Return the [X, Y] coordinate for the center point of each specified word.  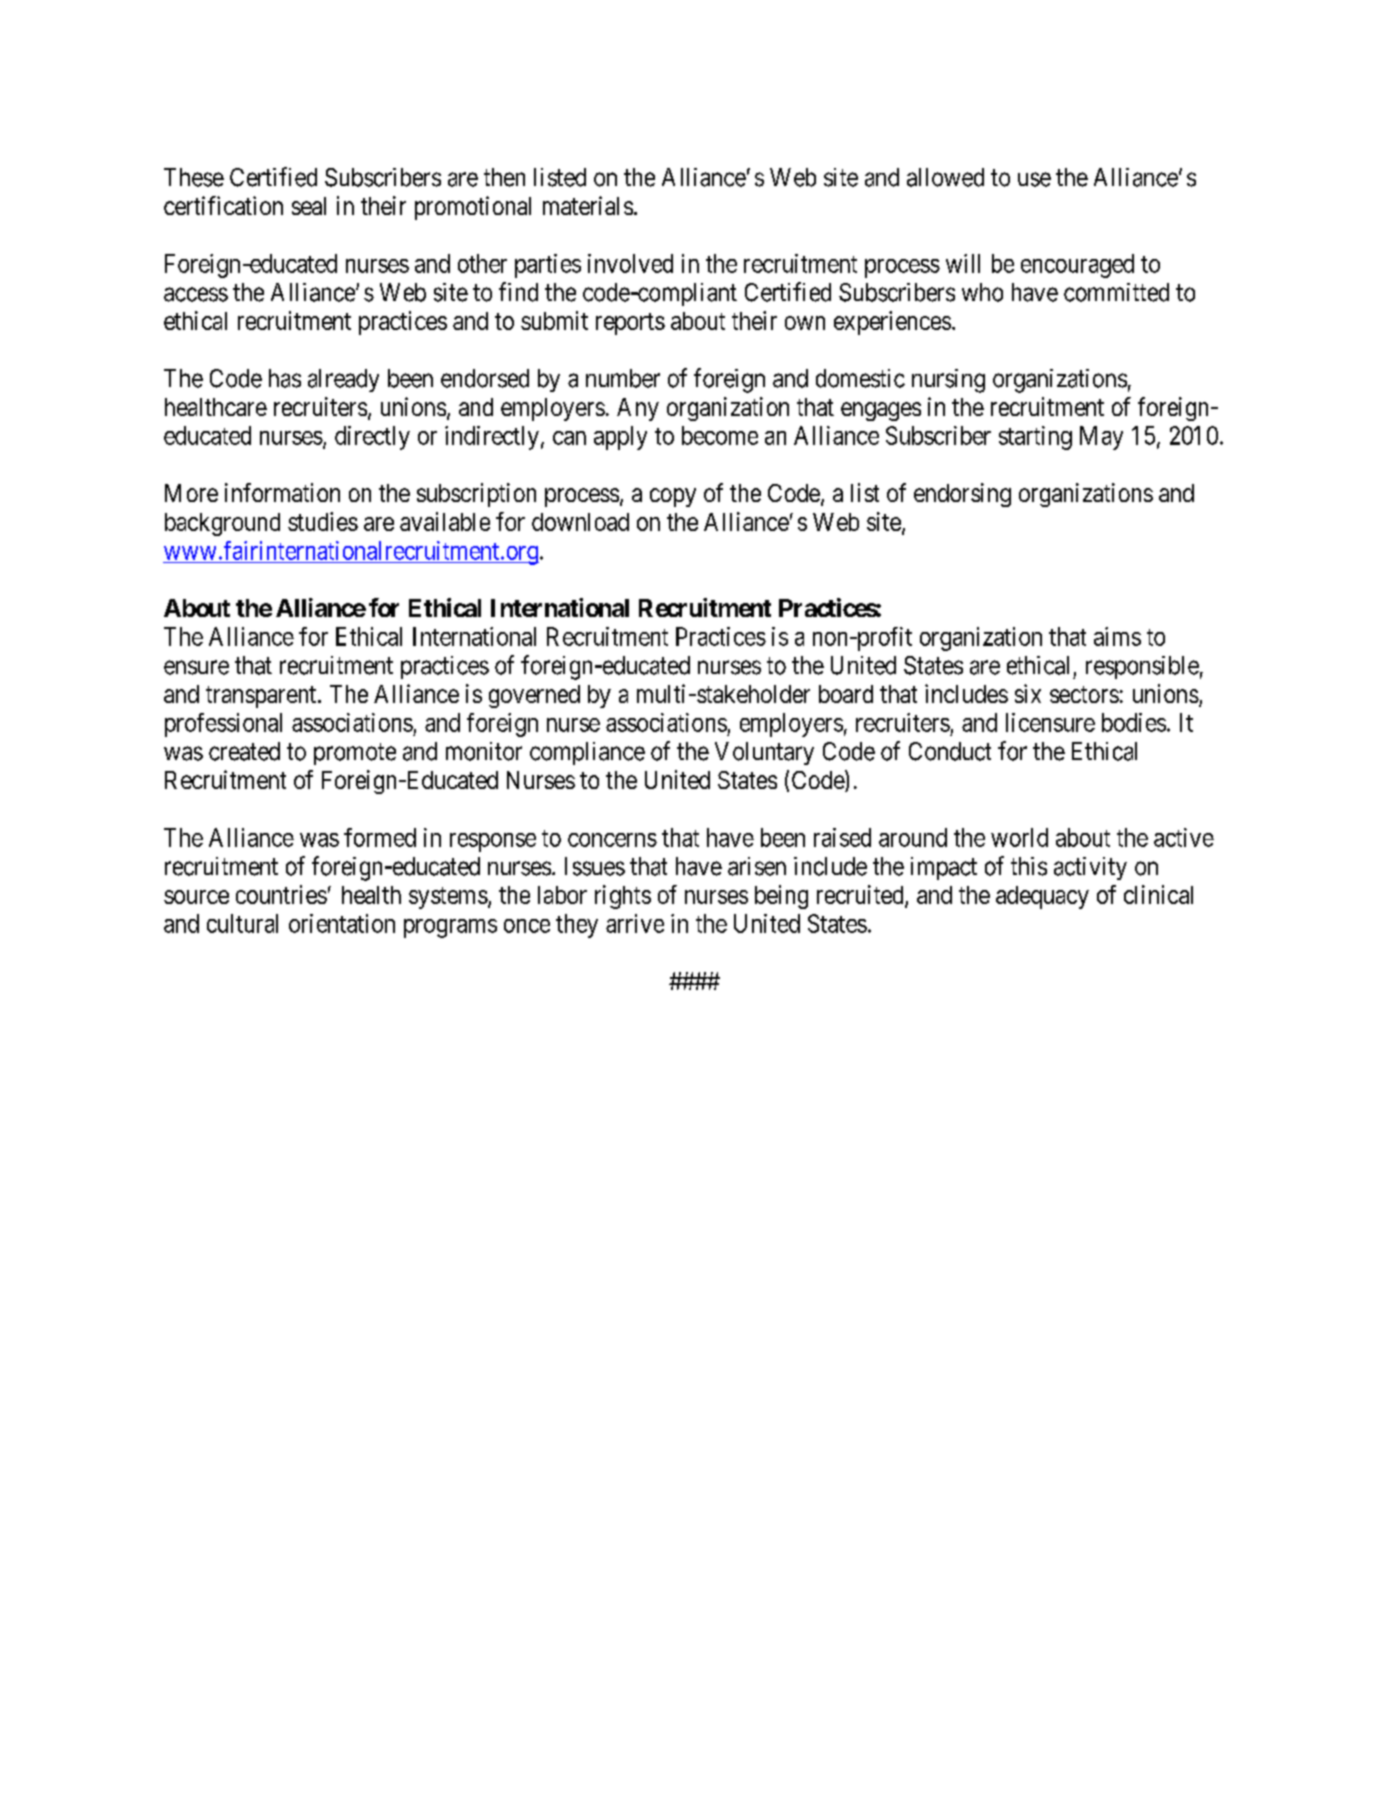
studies [323, 521]
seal [309, 206]
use [1034, 179]
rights [623, 897]
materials [588, 205]
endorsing [962, 495]
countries [281, 894]
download [580, 522]
